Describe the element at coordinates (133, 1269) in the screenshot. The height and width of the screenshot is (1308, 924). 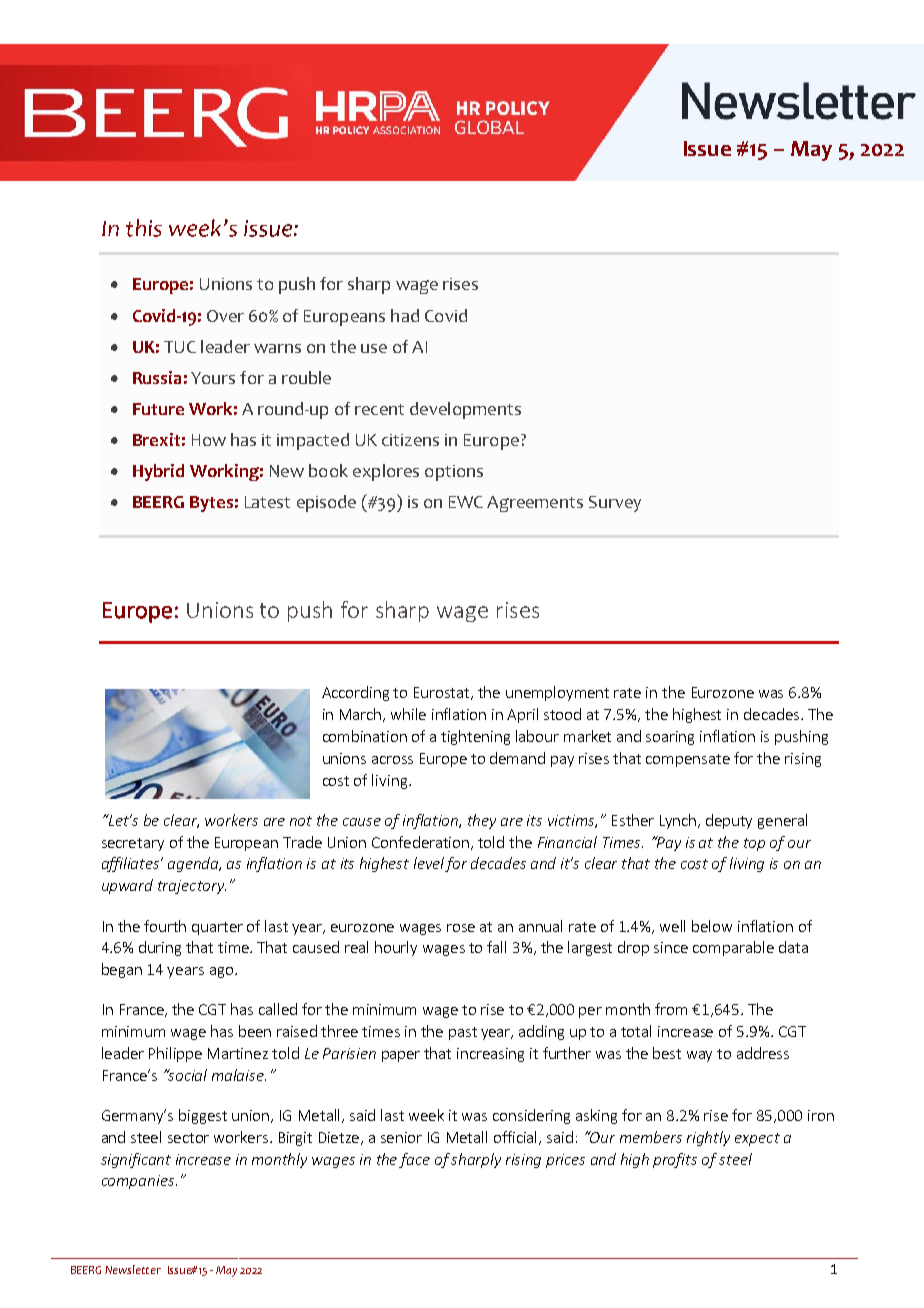
I see `Newsletter` at that location.
